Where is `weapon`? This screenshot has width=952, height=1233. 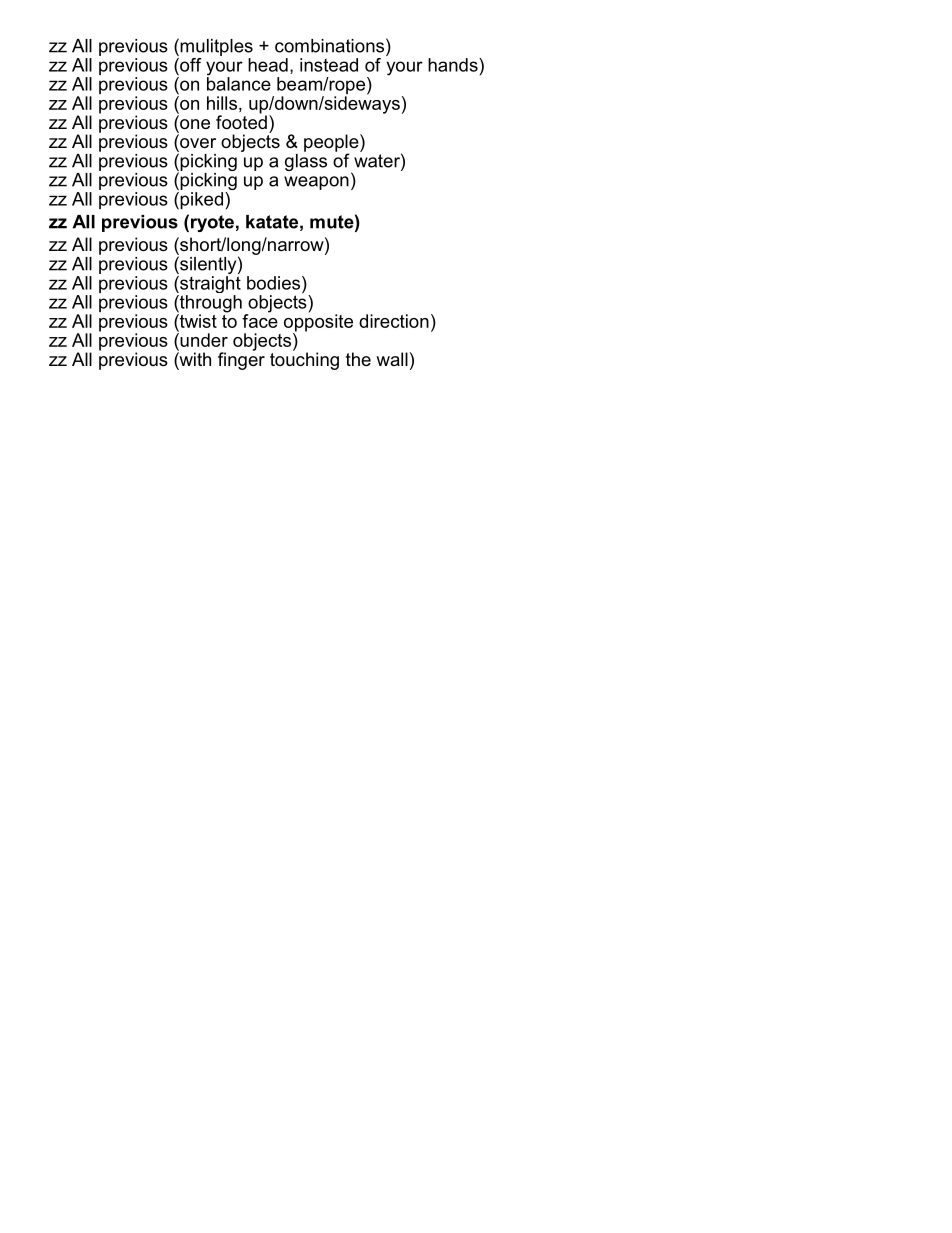
weapon is located at coordinates (316, 183).
